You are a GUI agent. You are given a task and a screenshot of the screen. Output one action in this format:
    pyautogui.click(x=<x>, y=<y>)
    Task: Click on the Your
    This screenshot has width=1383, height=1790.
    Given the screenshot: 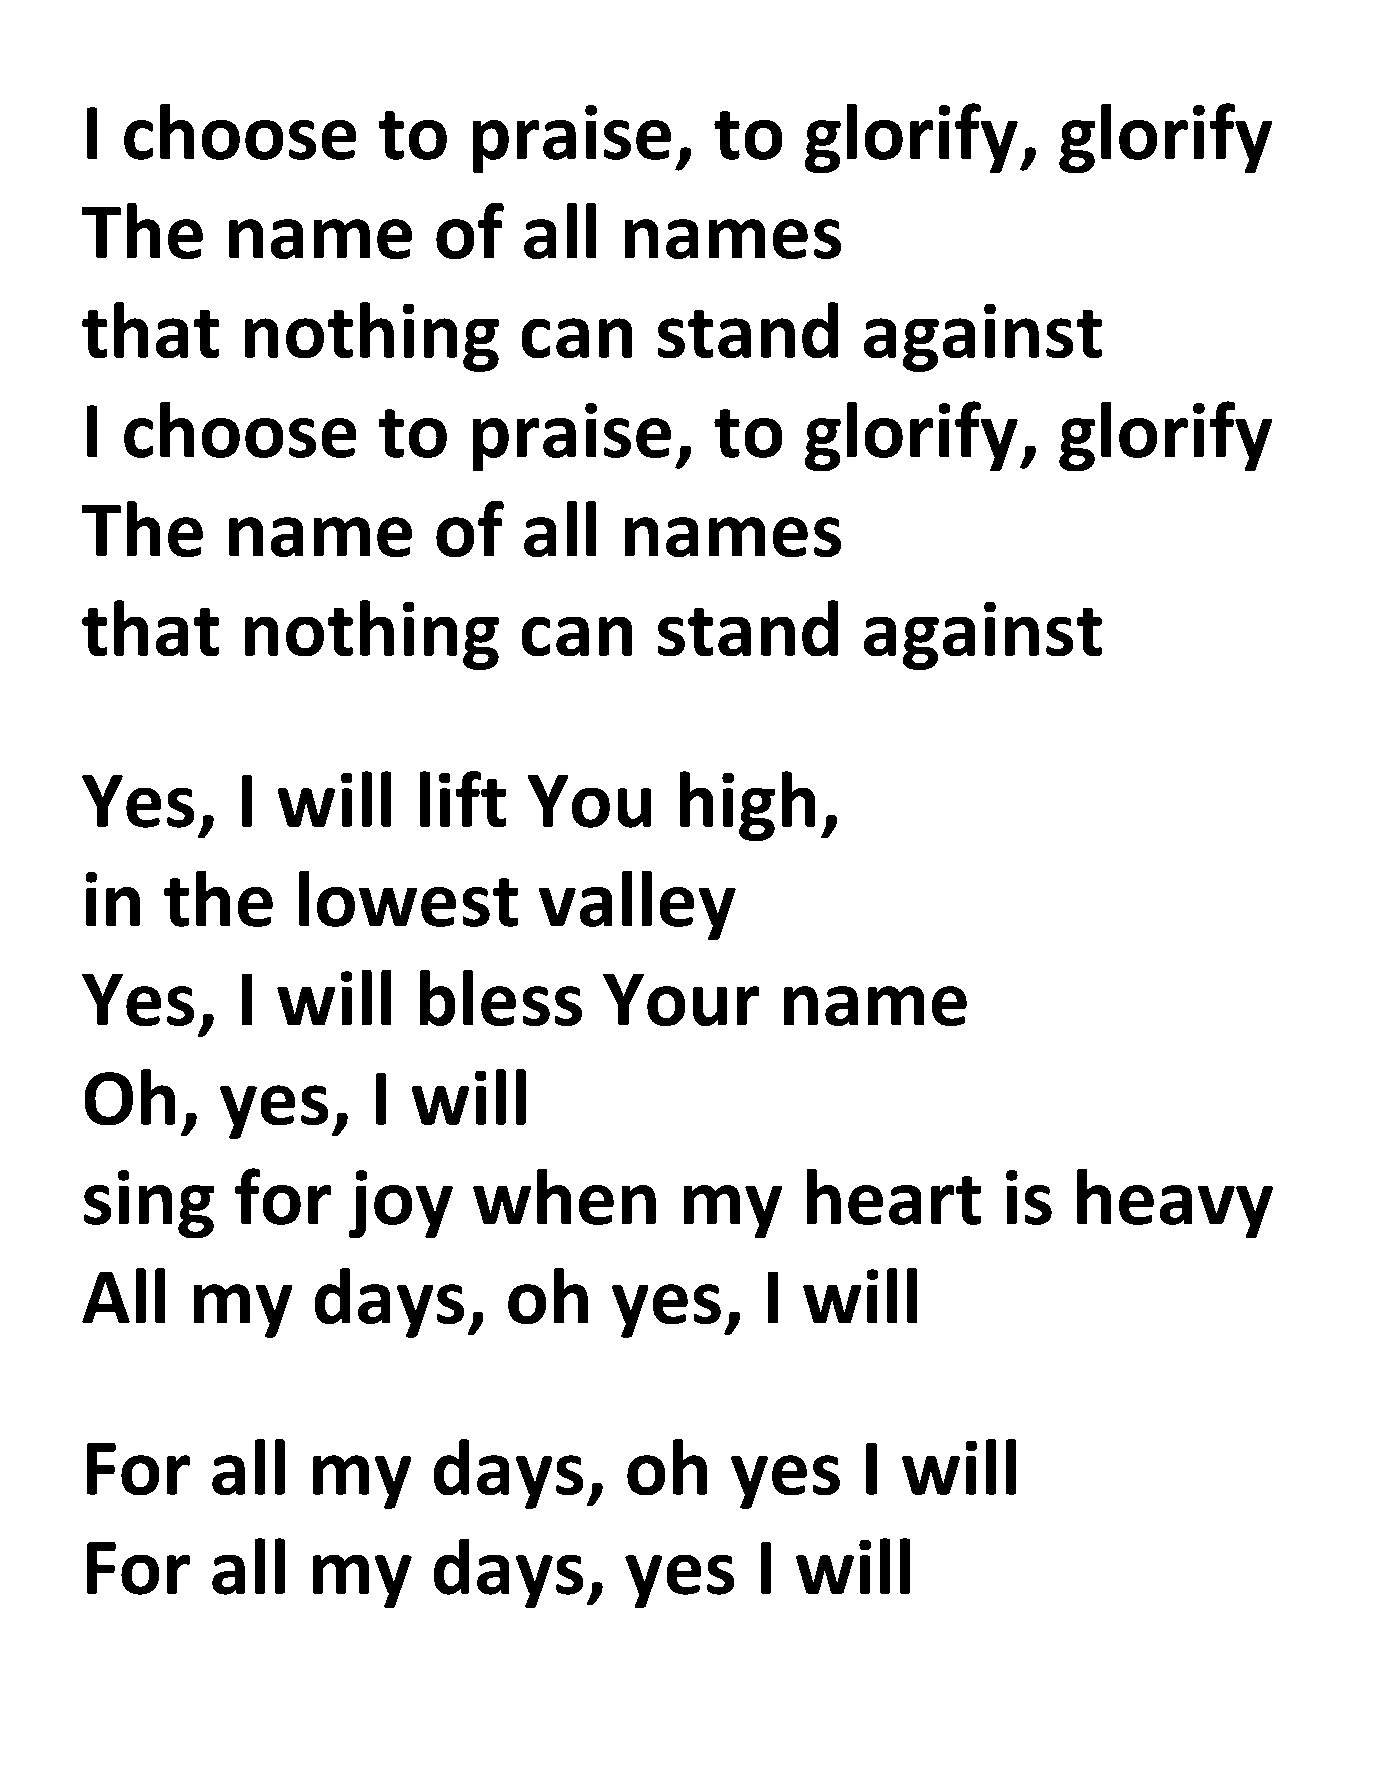 What is the action you would take?
    pyautogui.click(x=681, y=1000)
